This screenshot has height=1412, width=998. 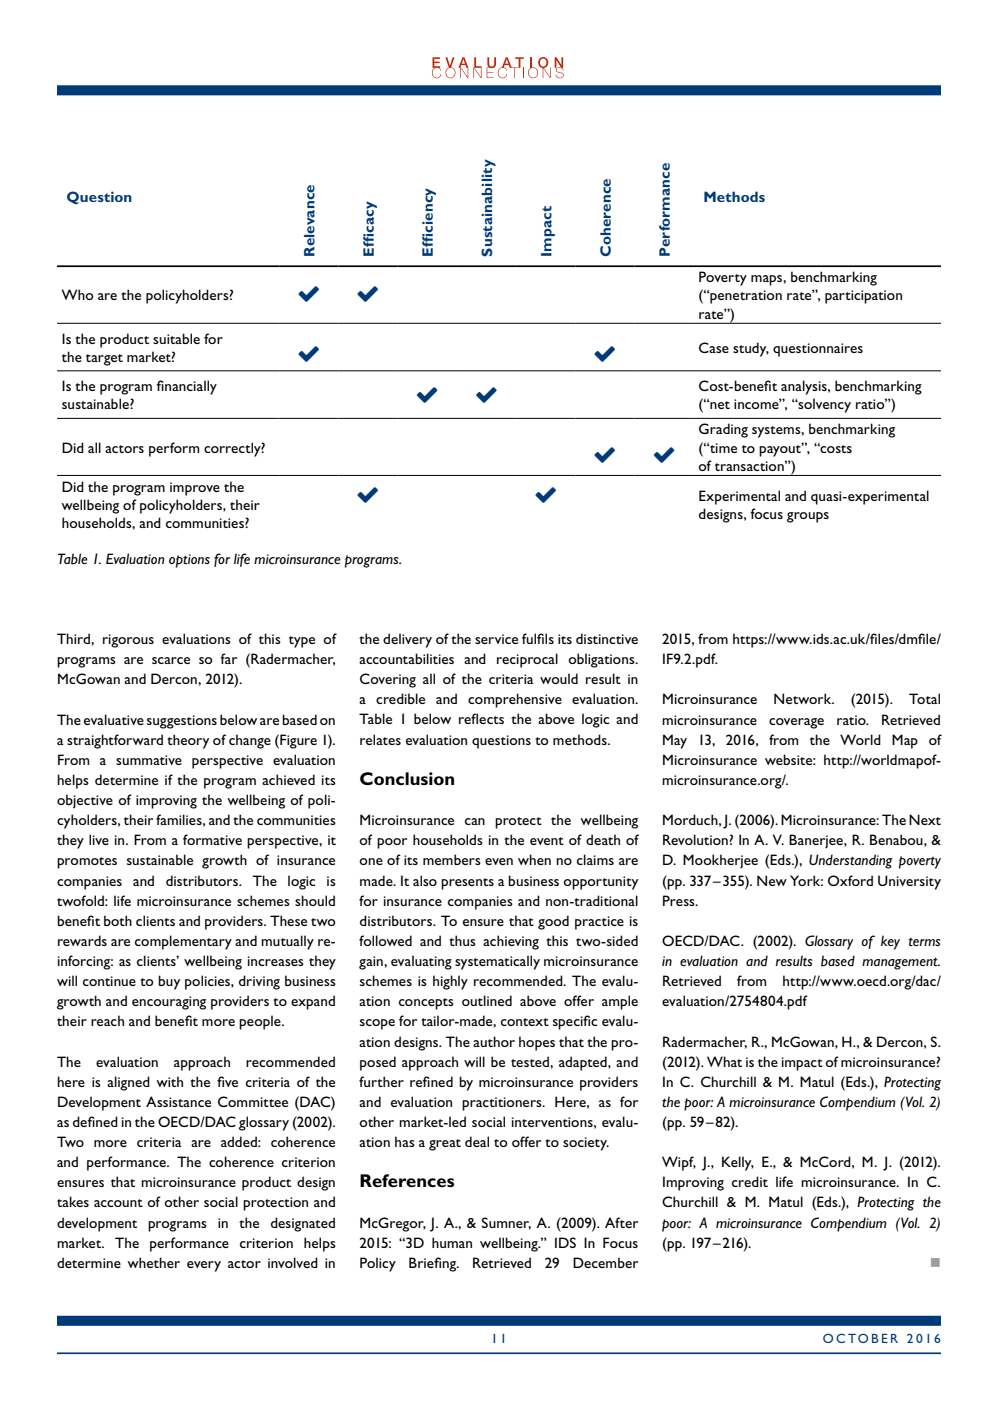 What do you see at coordinates (149, 760) in the screenshot?
I see `summative` at bounding box center [149, 760].
